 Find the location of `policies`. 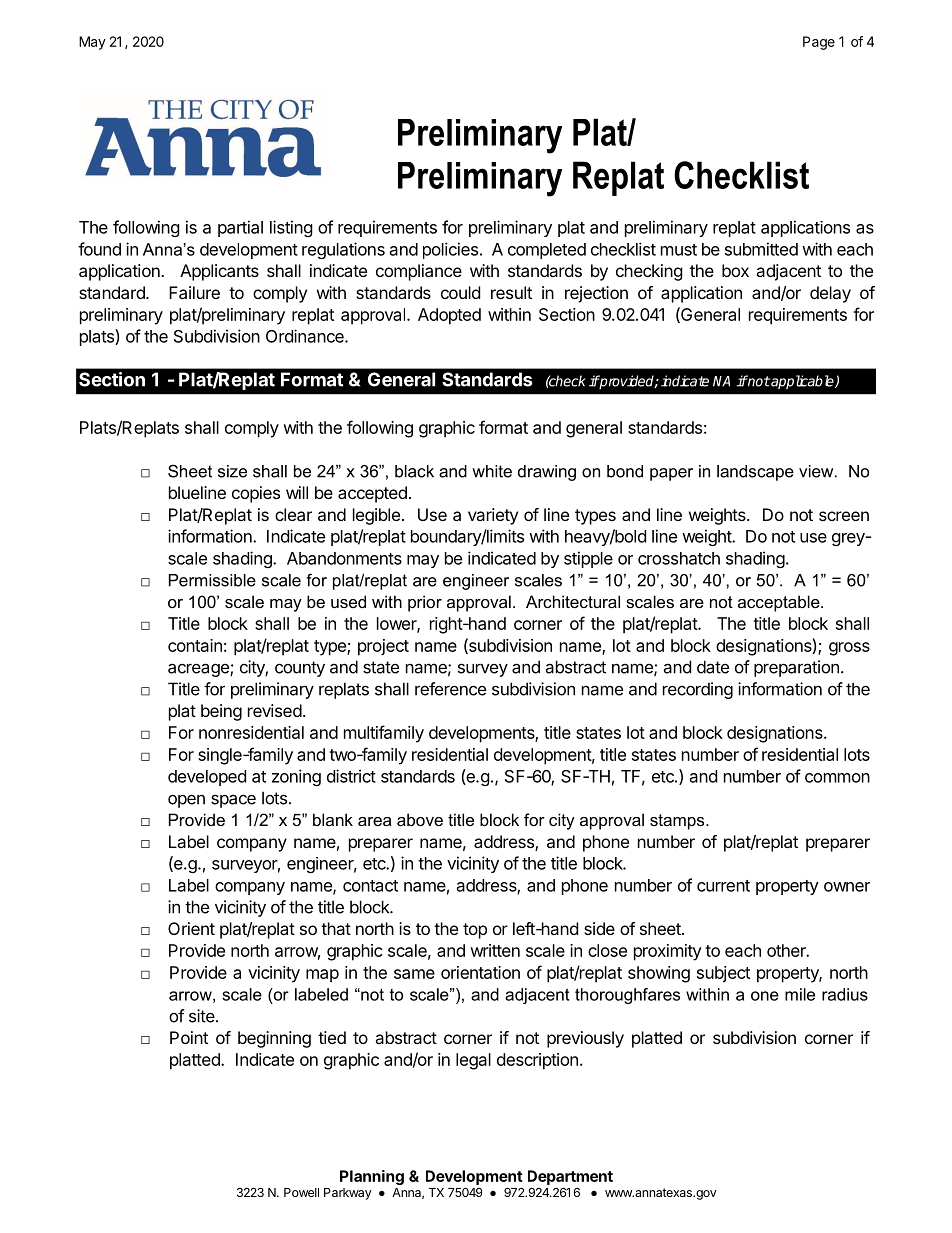

policies is located at coordinates (450, 250).
